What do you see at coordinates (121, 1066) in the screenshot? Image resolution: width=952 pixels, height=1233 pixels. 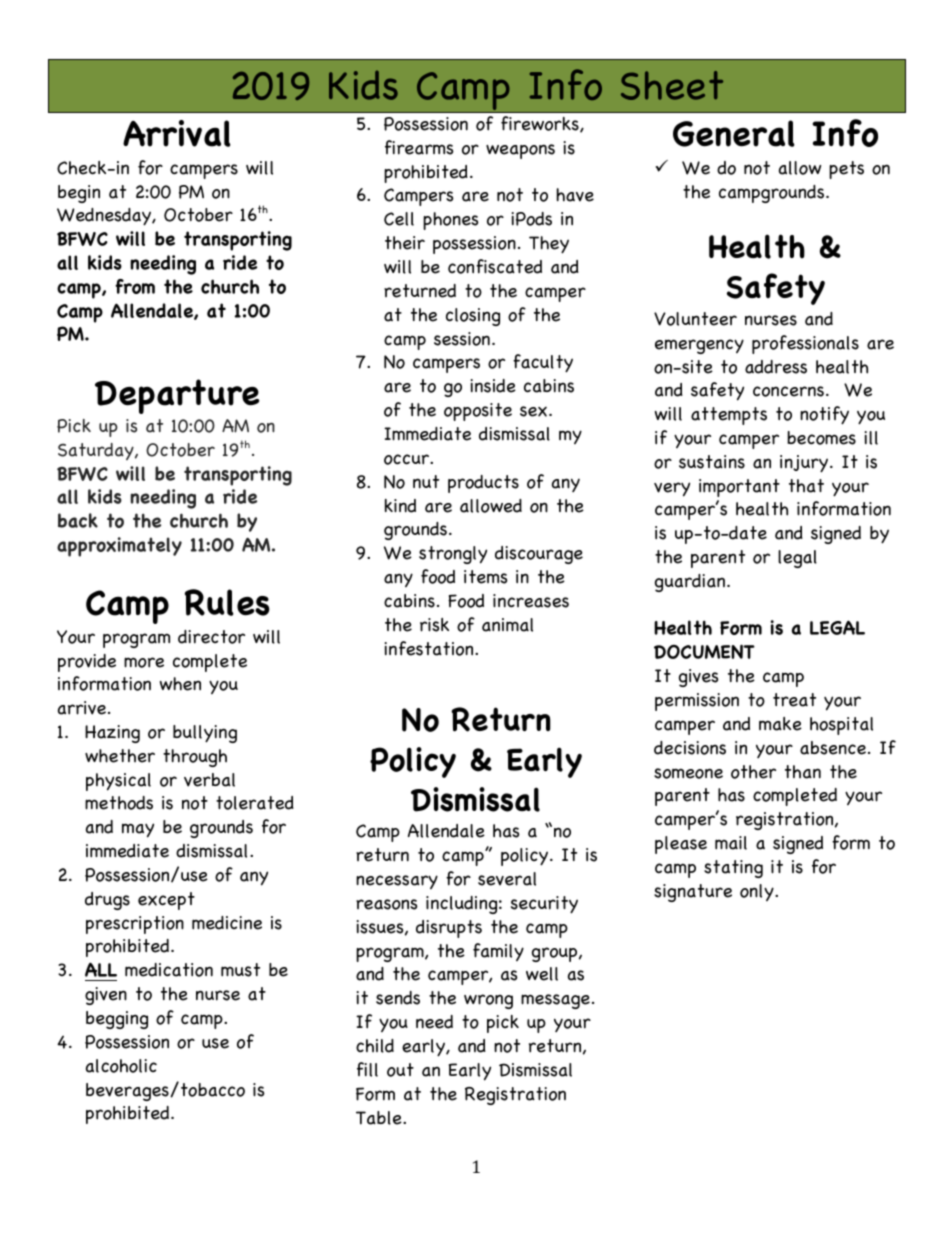 I see `alcoholic` at bounding box center [121, 1066].
